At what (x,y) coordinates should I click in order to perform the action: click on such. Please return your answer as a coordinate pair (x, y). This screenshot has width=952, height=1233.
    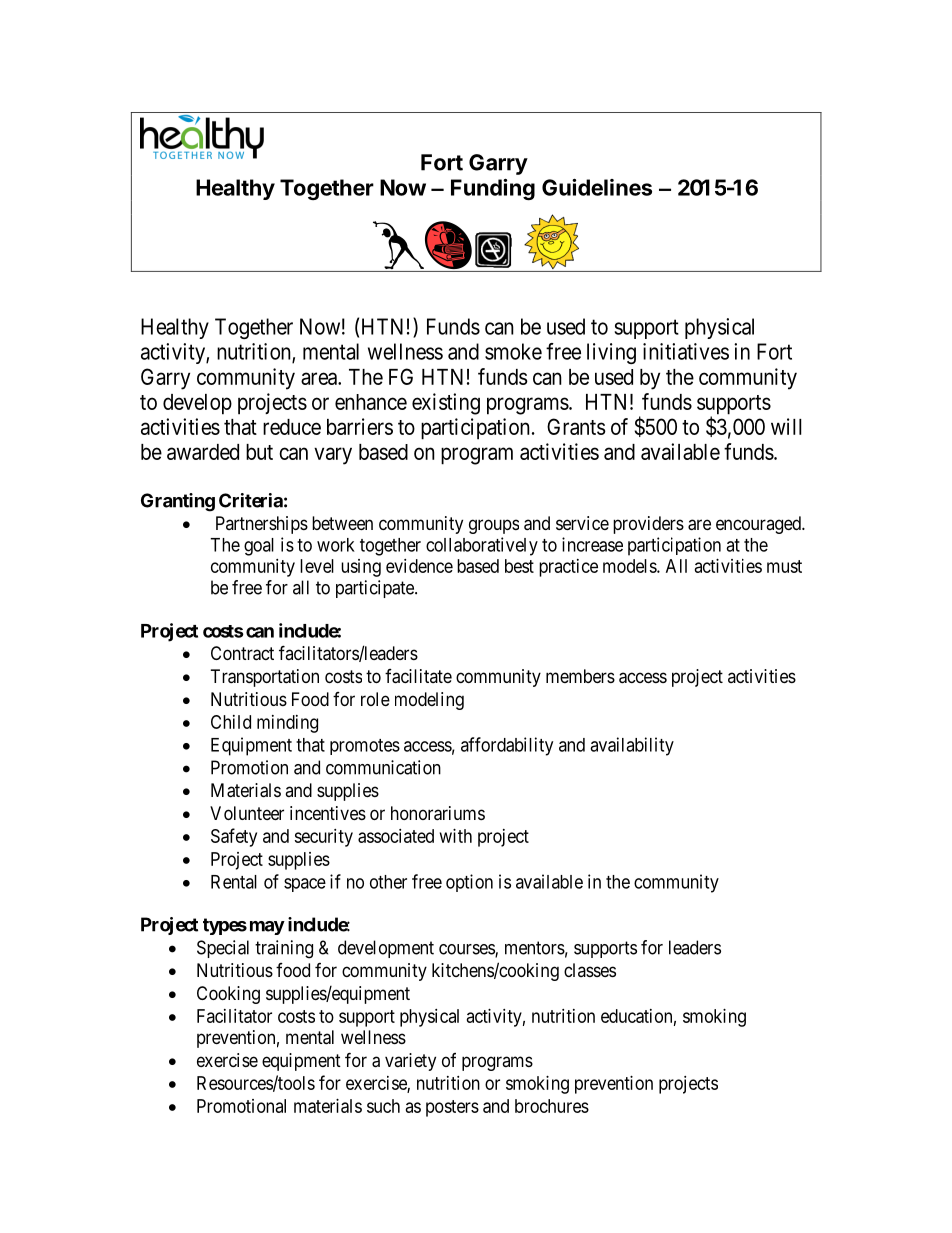
    Looking at the image, I should click on (383, 1106).
